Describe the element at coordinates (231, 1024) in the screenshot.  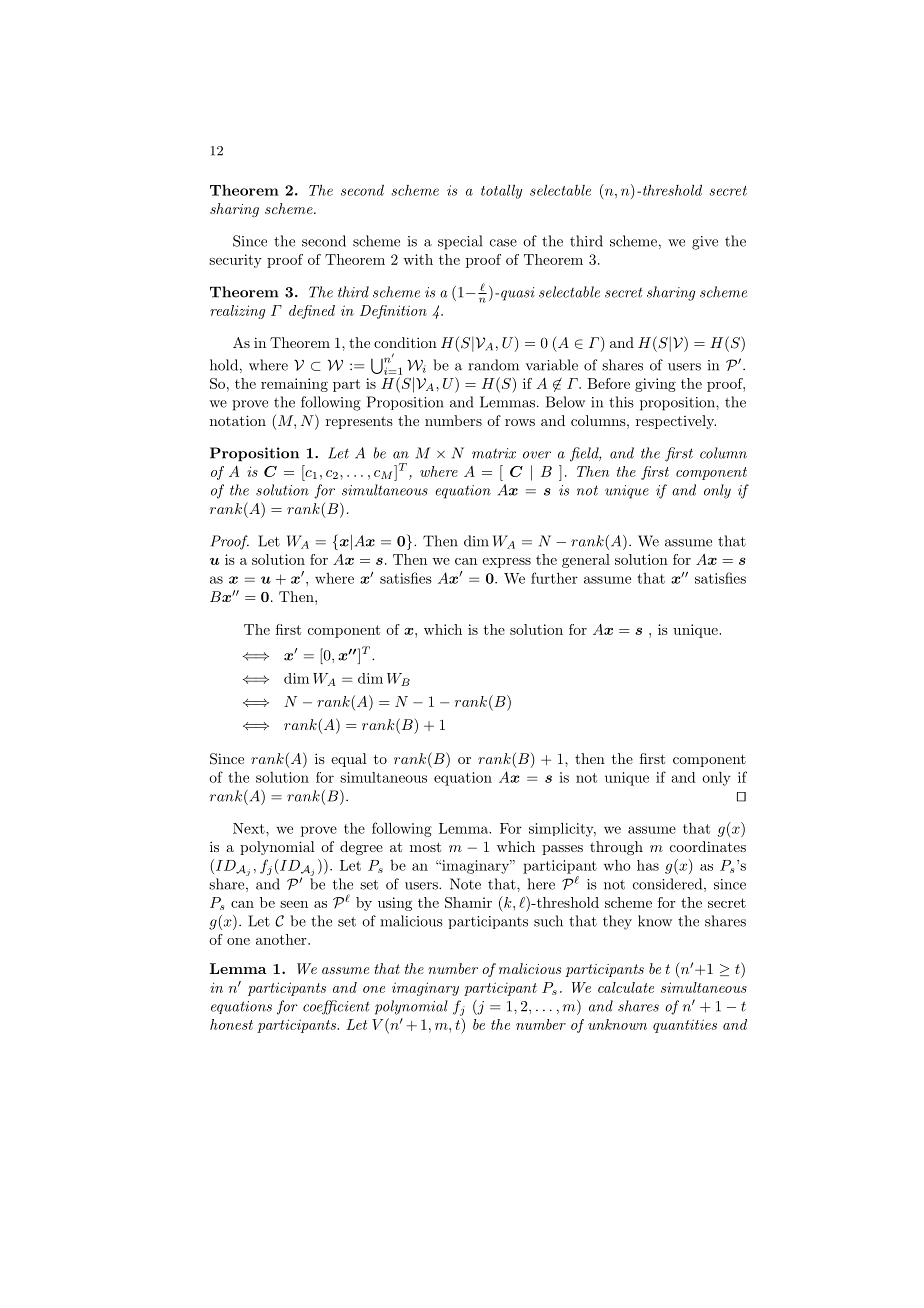
I see `honest` at that location.
